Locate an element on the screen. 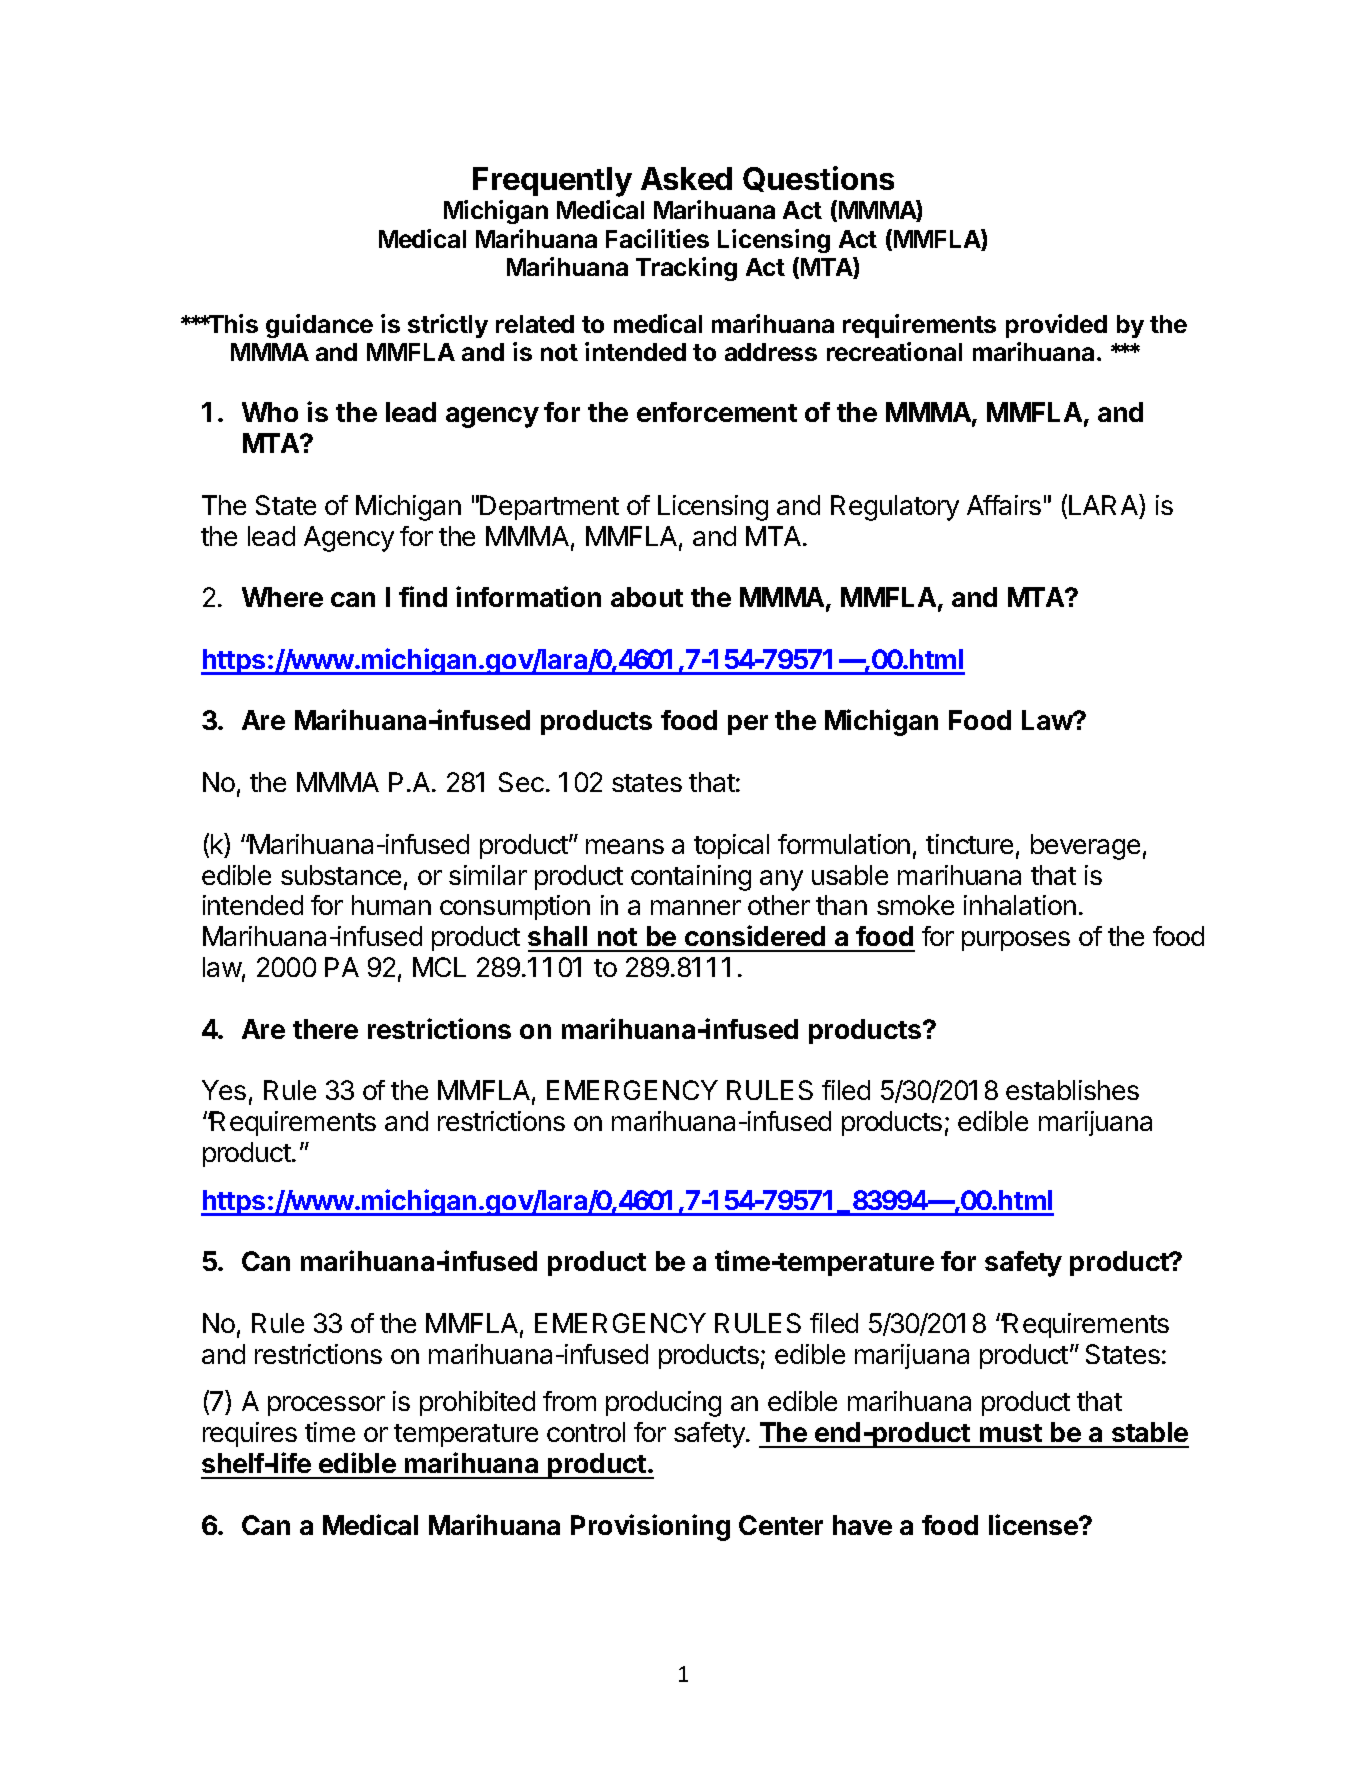 This screenshot has height=1770, width=1367. Provisioning is located at coordinates (650, 1527).
